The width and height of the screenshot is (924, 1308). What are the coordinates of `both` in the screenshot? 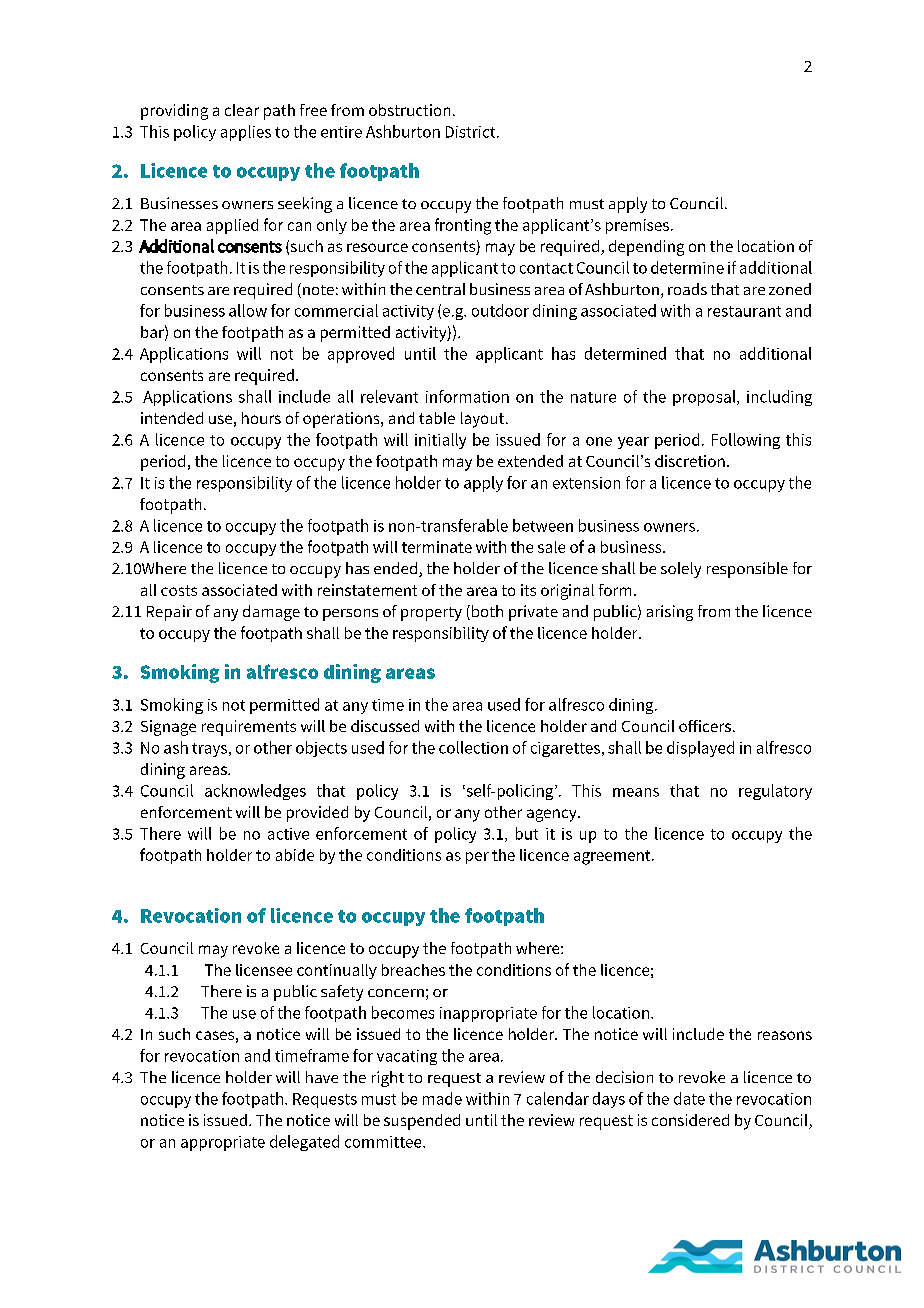 It's located at (486, 612).
